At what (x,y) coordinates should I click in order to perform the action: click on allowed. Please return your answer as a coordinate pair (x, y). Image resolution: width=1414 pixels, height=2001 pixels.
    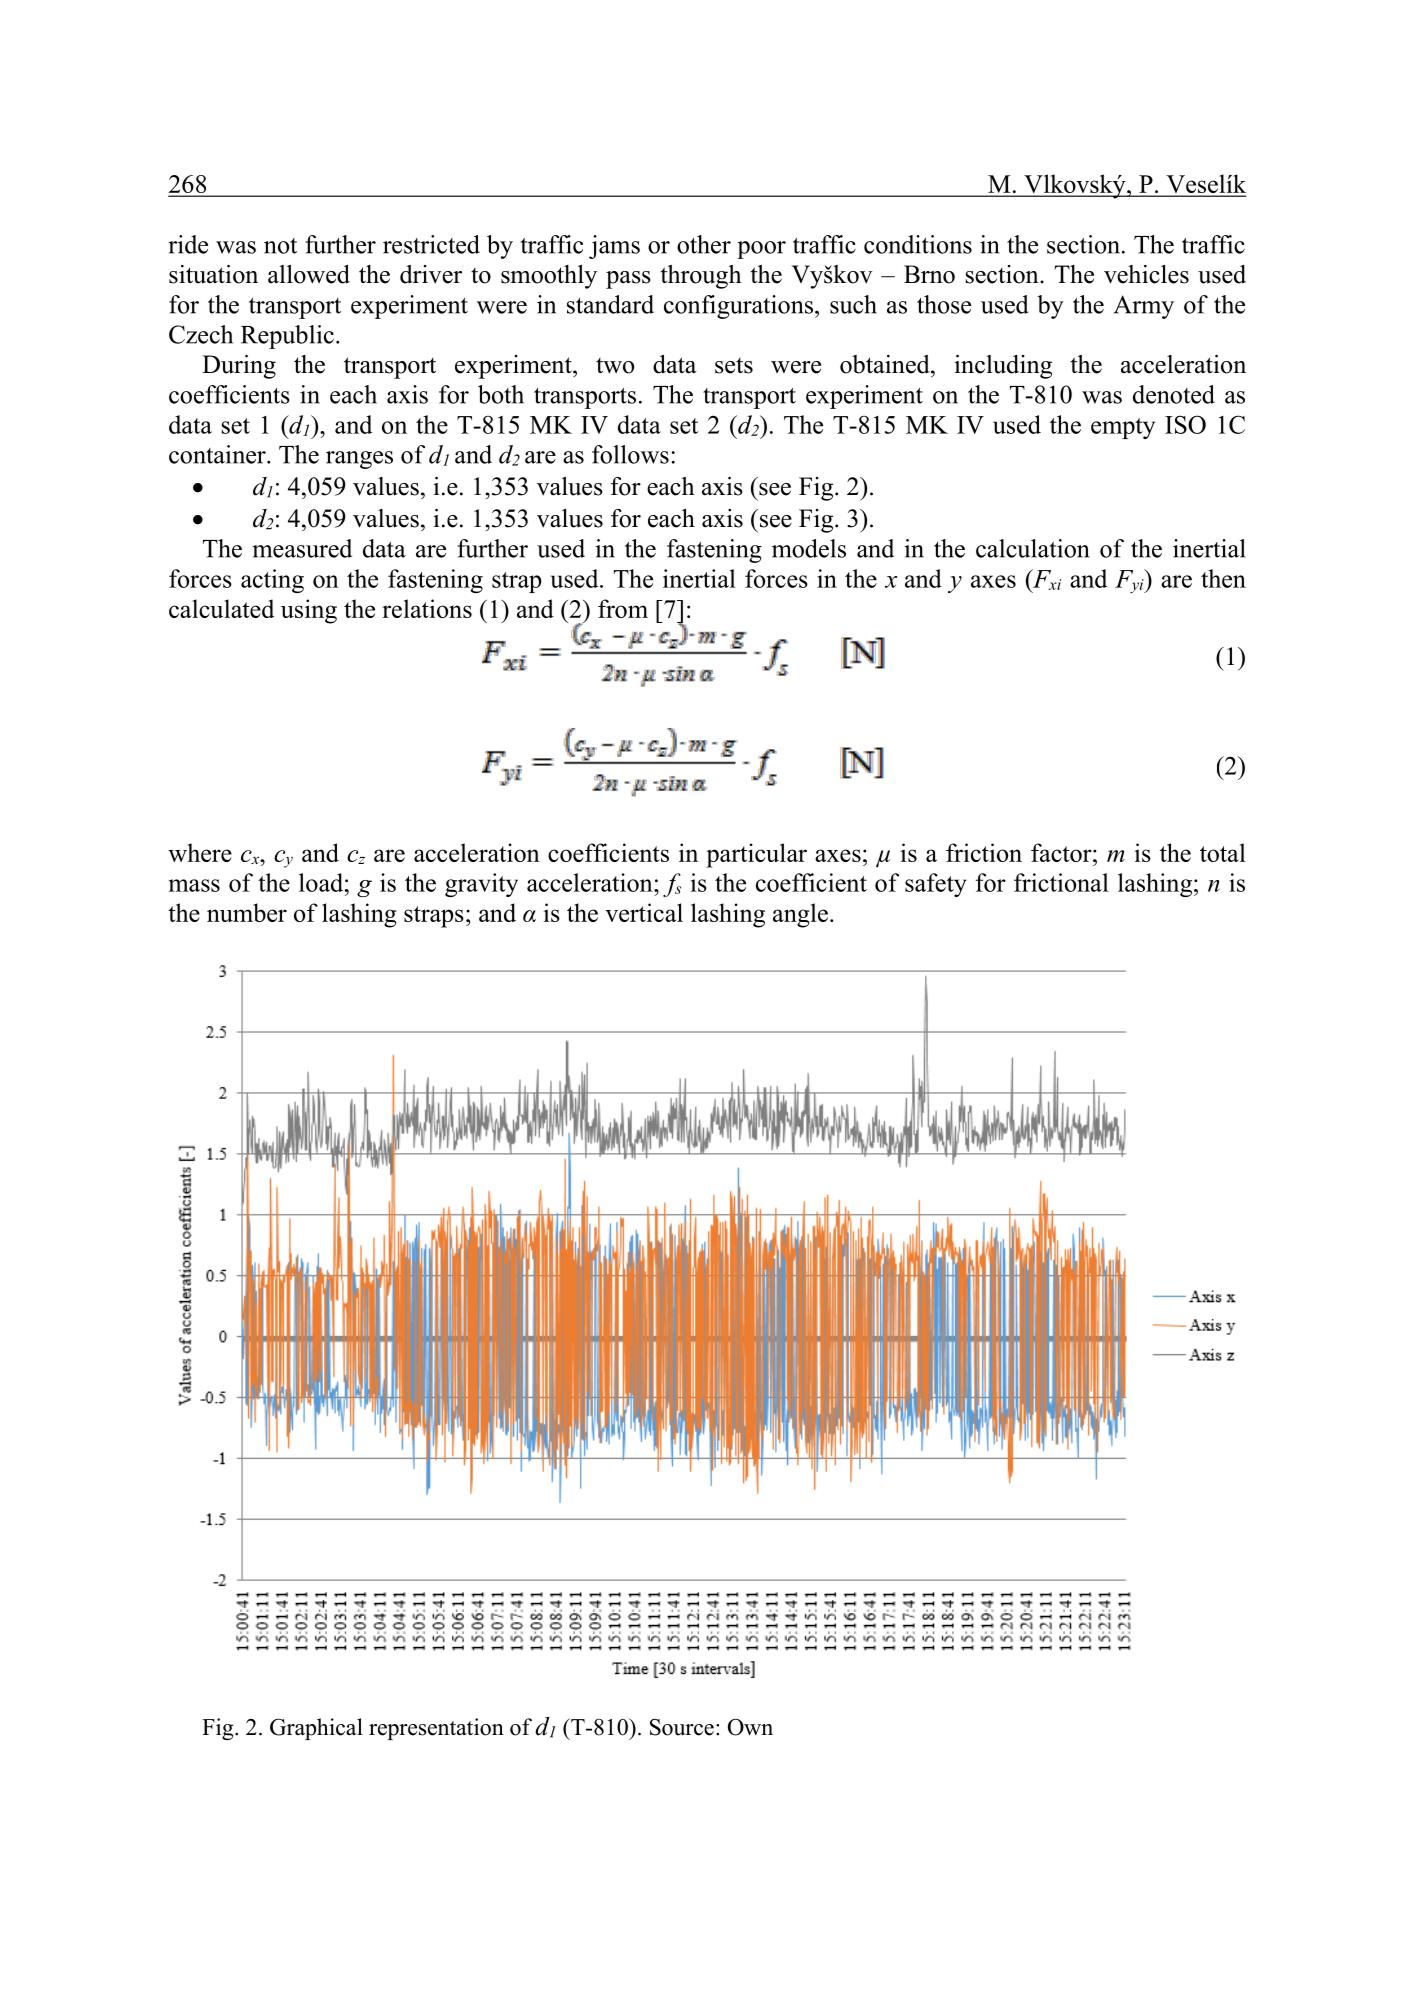
    Looking at the image, I should click on (309, 274).
